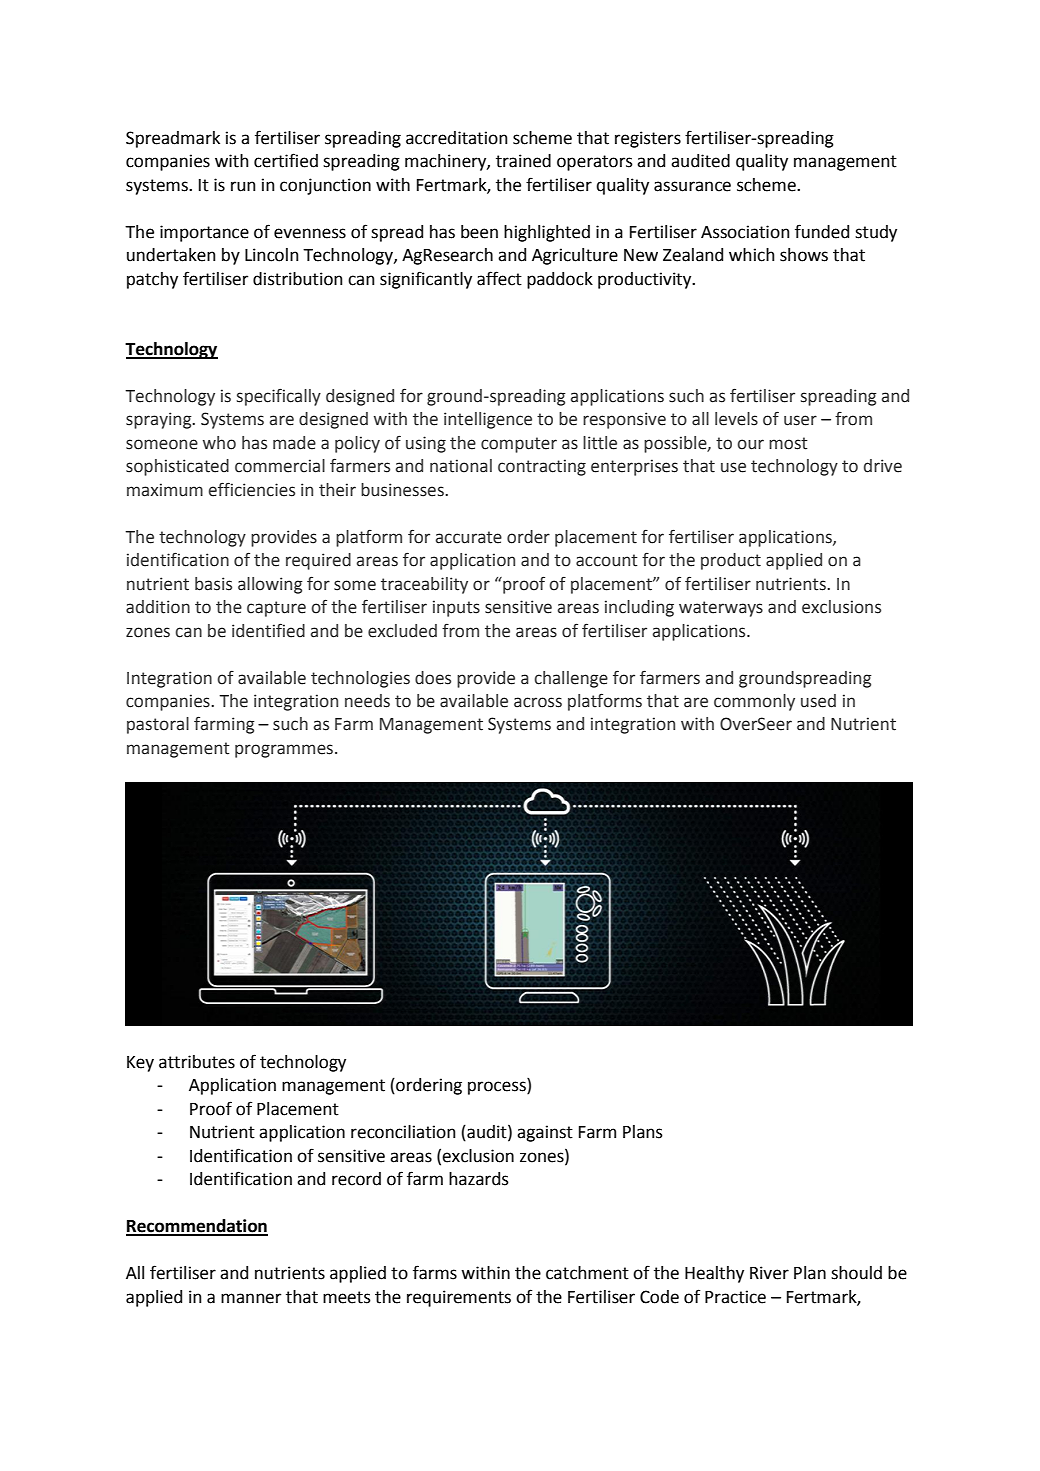 This document has height=1471, width=1040. Describe the element at coordinates (285, 751) in the document. I see `programmes` at that location.
